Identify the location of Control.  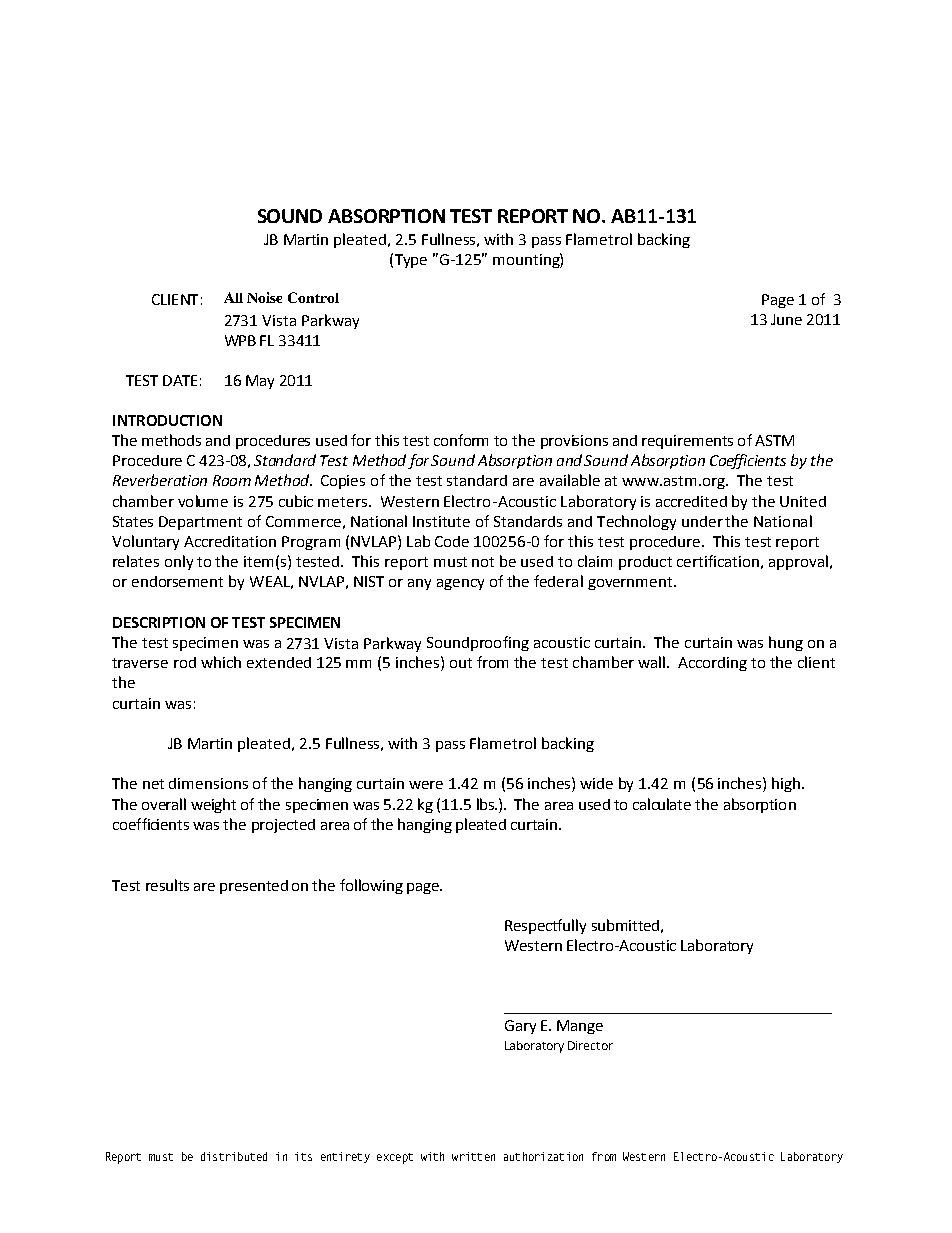
(313, 297).
